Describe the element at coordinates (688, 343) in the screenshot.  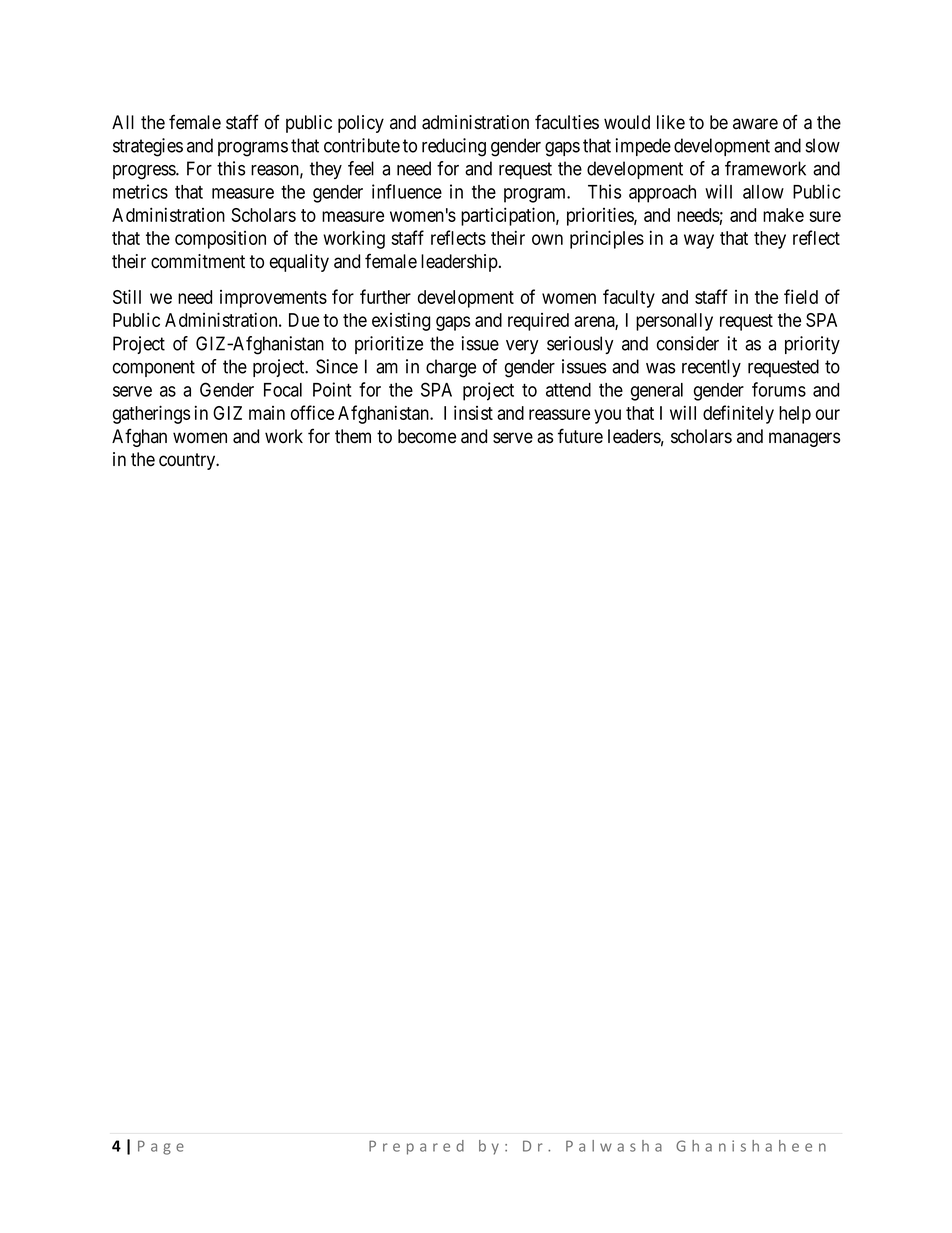
I see `consider` at that location.
